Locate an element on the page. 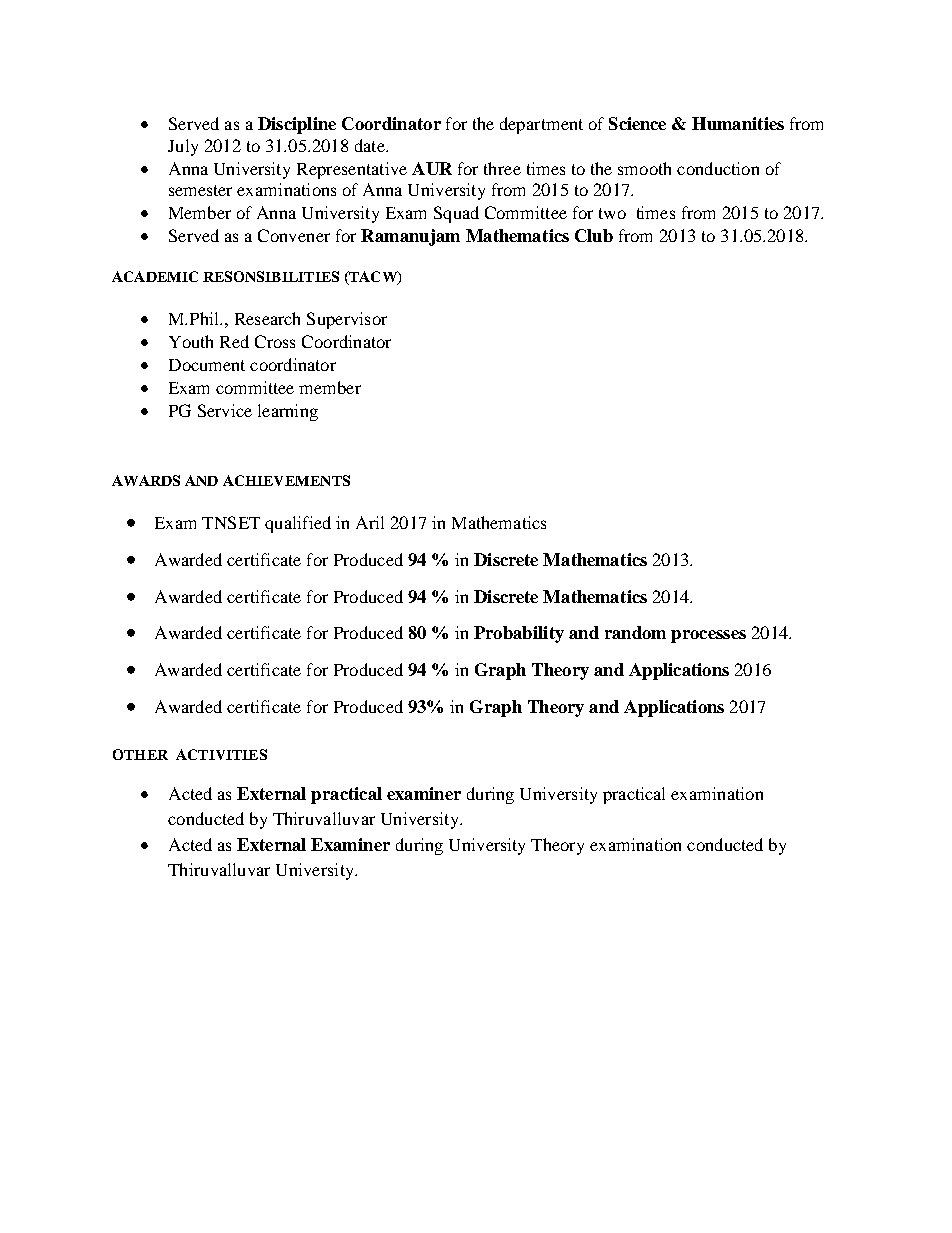  learning is located at coordinates (288, 412).
